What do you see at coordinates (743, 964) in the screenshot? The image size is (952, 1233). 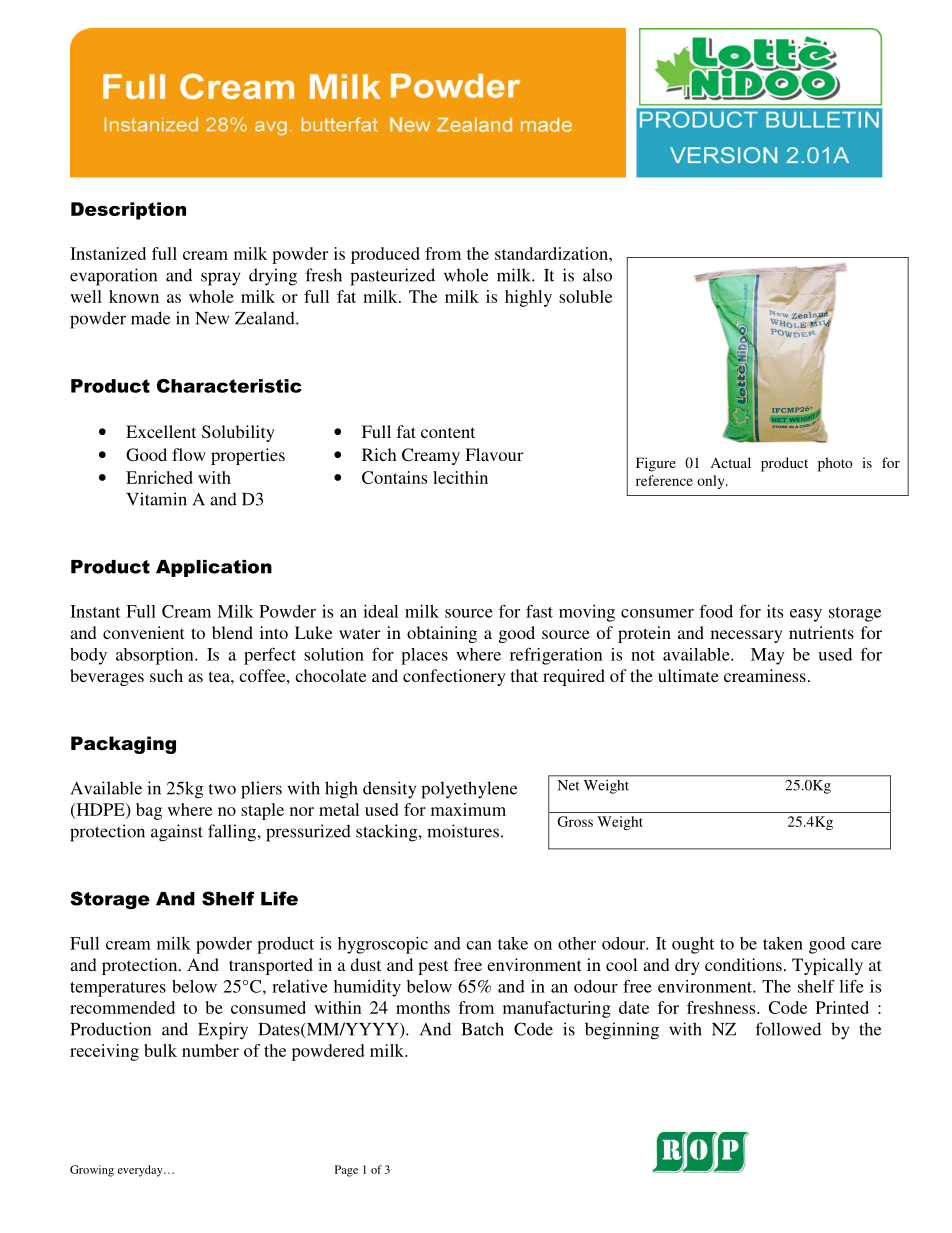 I see `conditions` at bounding box center [743, 964].
